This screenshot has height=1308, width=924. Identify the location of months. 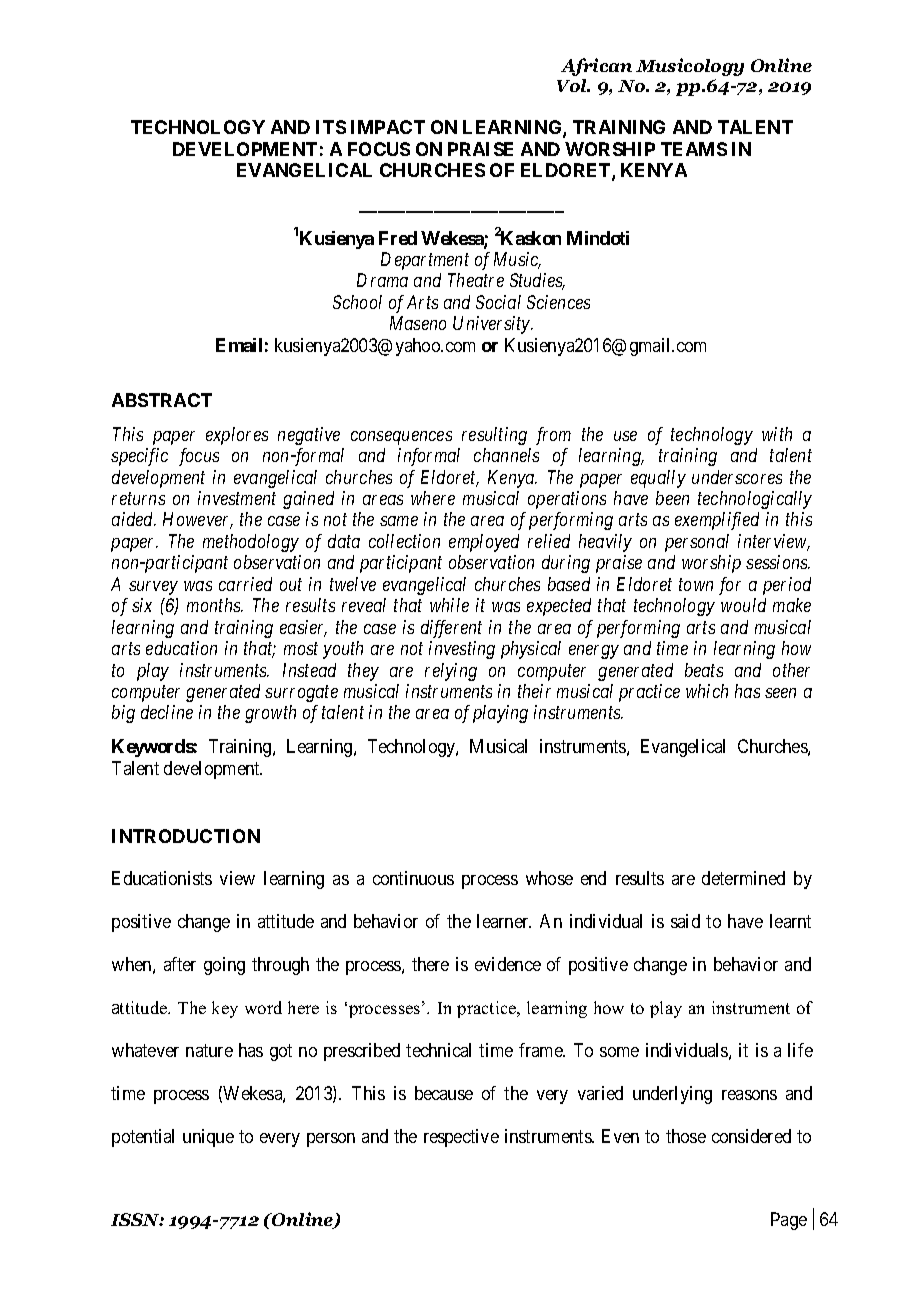
(215, 605).
